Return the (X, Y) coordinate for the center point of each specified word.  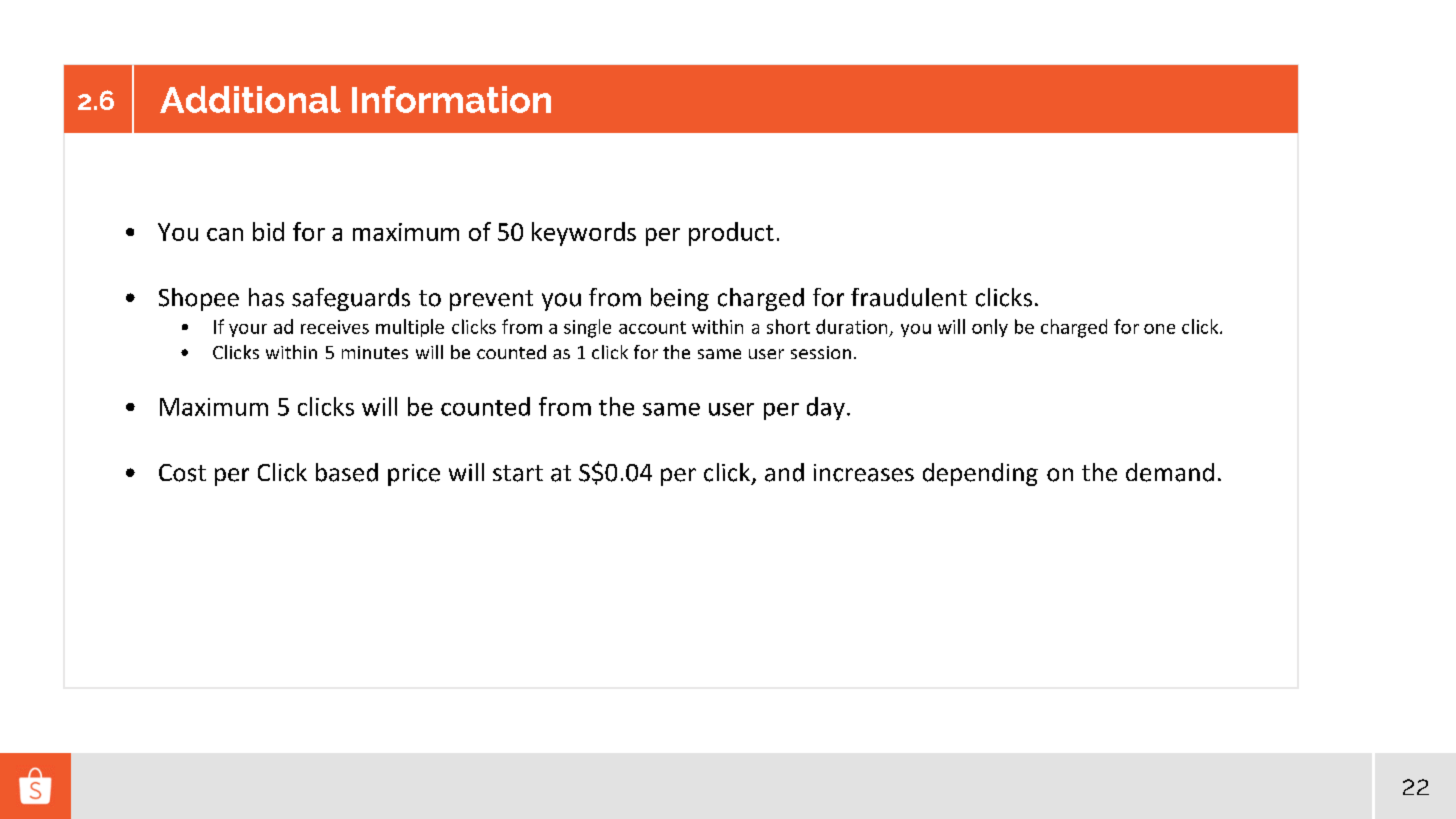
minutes (375, 352)
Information (451, 99)
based (347, 472)
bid (268, 231)
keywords (584, 234)
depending (980, 474)
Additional (250, 99)
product (731, 234)
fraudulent (909, 297)
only (990, 328)
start (518, 473)
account (652, 327)
